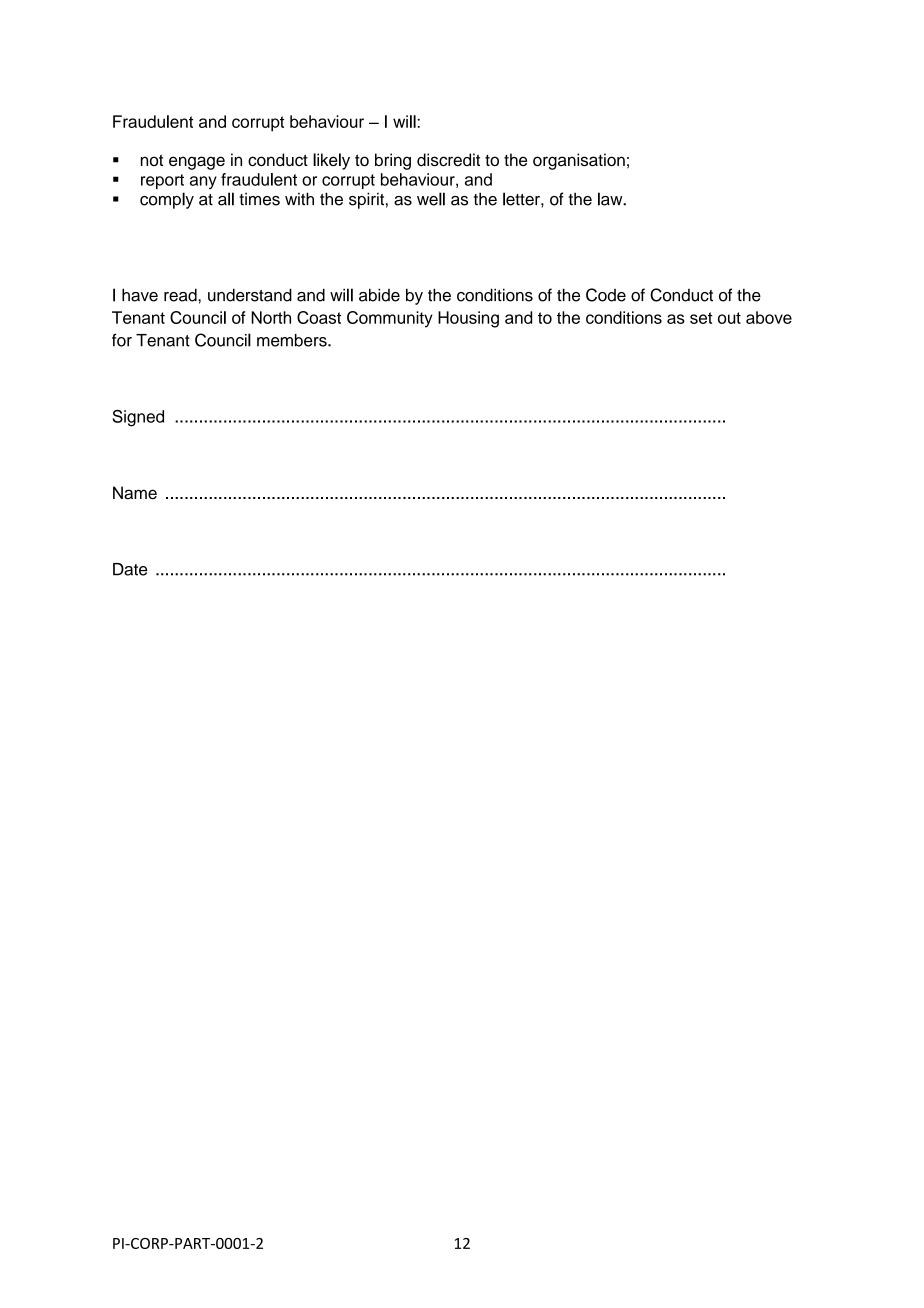 This screenshot has height=1308, width=924. Describe the element at coordinates (701, 318) in the screenshot. I see `set` at that location.
